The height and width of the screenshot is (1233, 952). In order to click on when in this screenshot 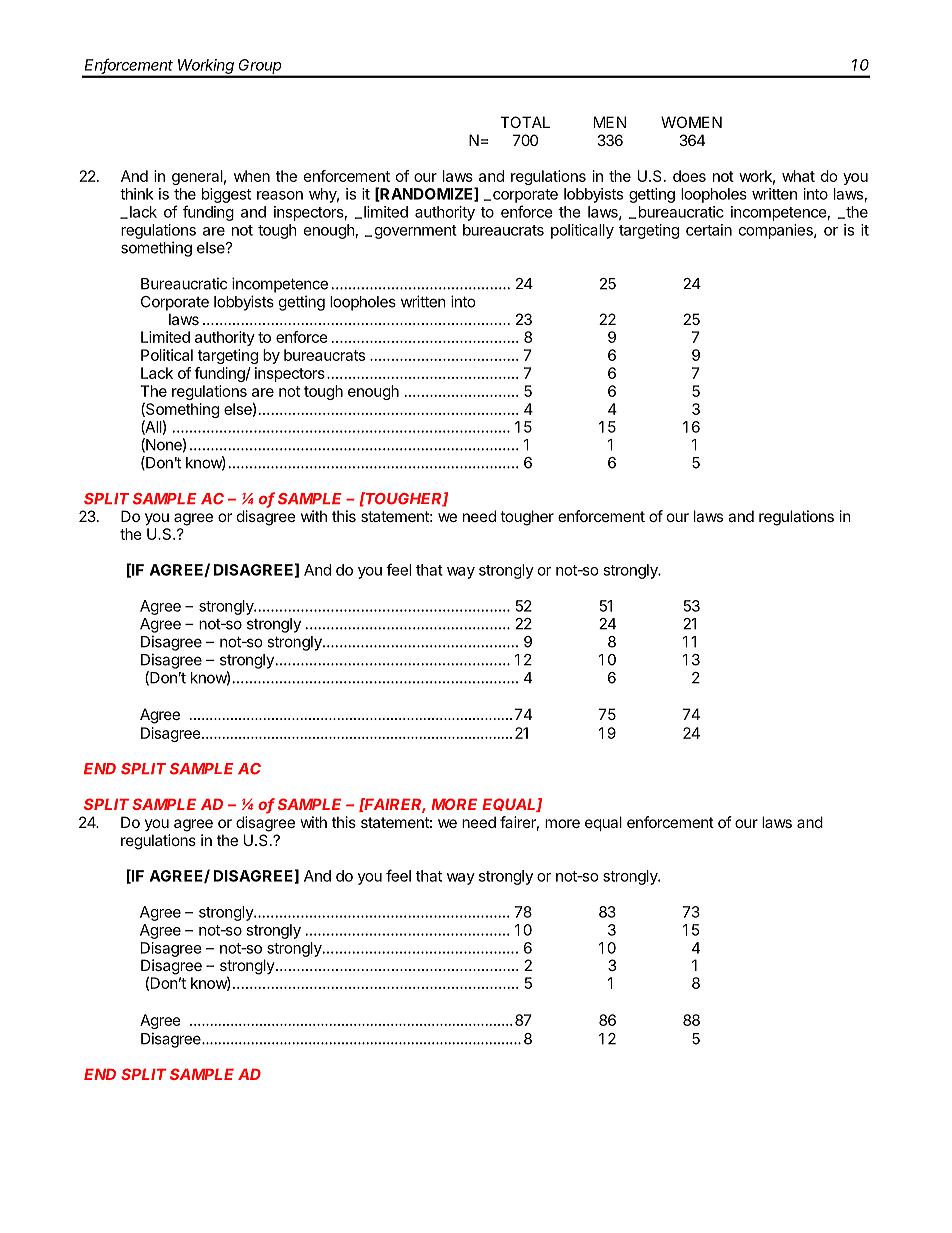, I will do `click(252, 176)`.
